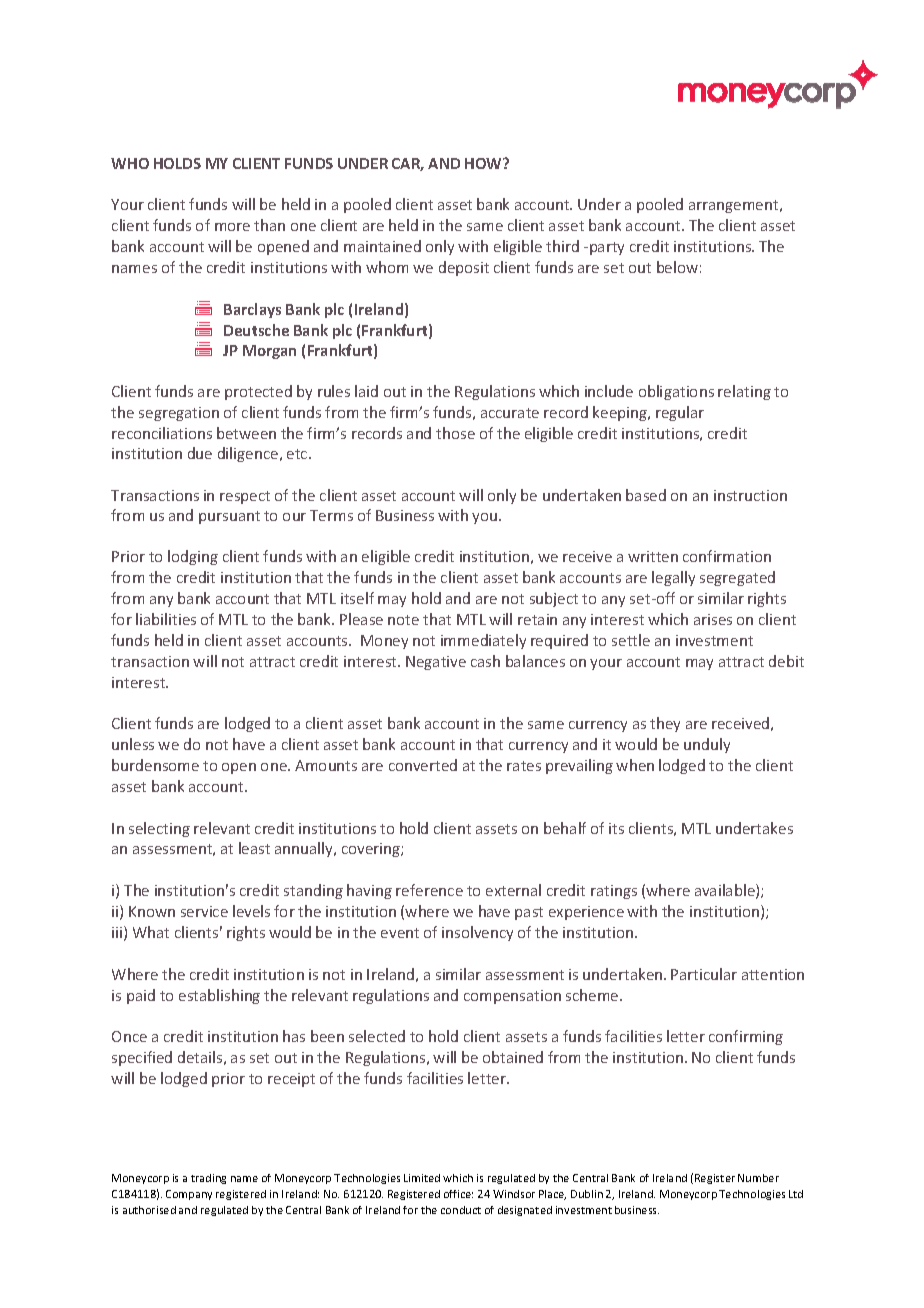 The width and height of the screenshot is (924, 1308). Describe the element at coordinates (166, 619) in the screenshot. I see `liabilities` at that location.
